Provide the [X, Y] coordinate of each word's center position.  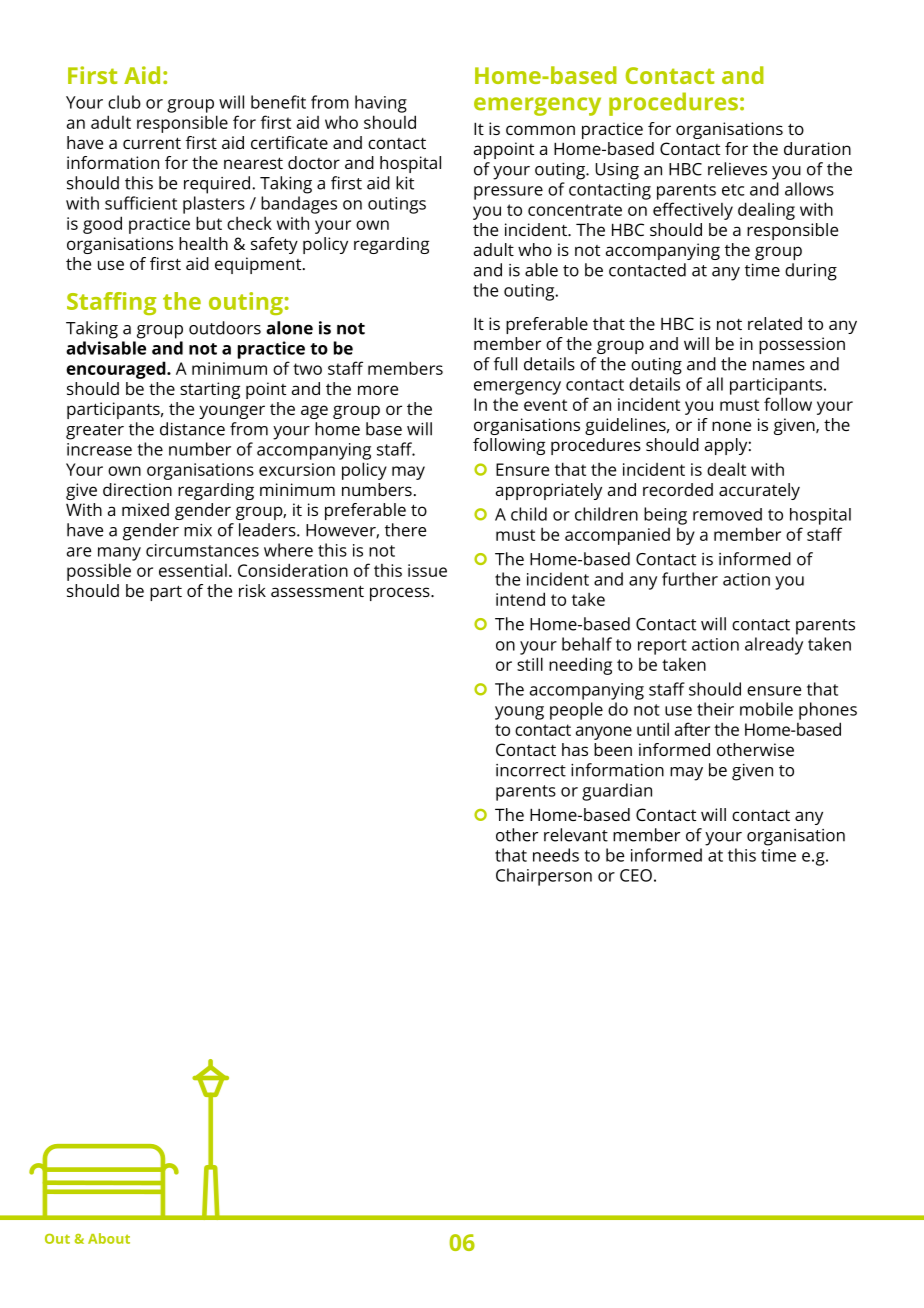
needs [556, 855]
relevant [576, 835]
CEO [636, 875]
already [774, 646]
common [540, 130]
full [505, 364]
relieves [737, 169]
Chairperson [544, 877]
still [530, 664]
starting [210, 390]
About [109, 1238]
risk [252, 590]
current [152, 143]
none [731, 426]
